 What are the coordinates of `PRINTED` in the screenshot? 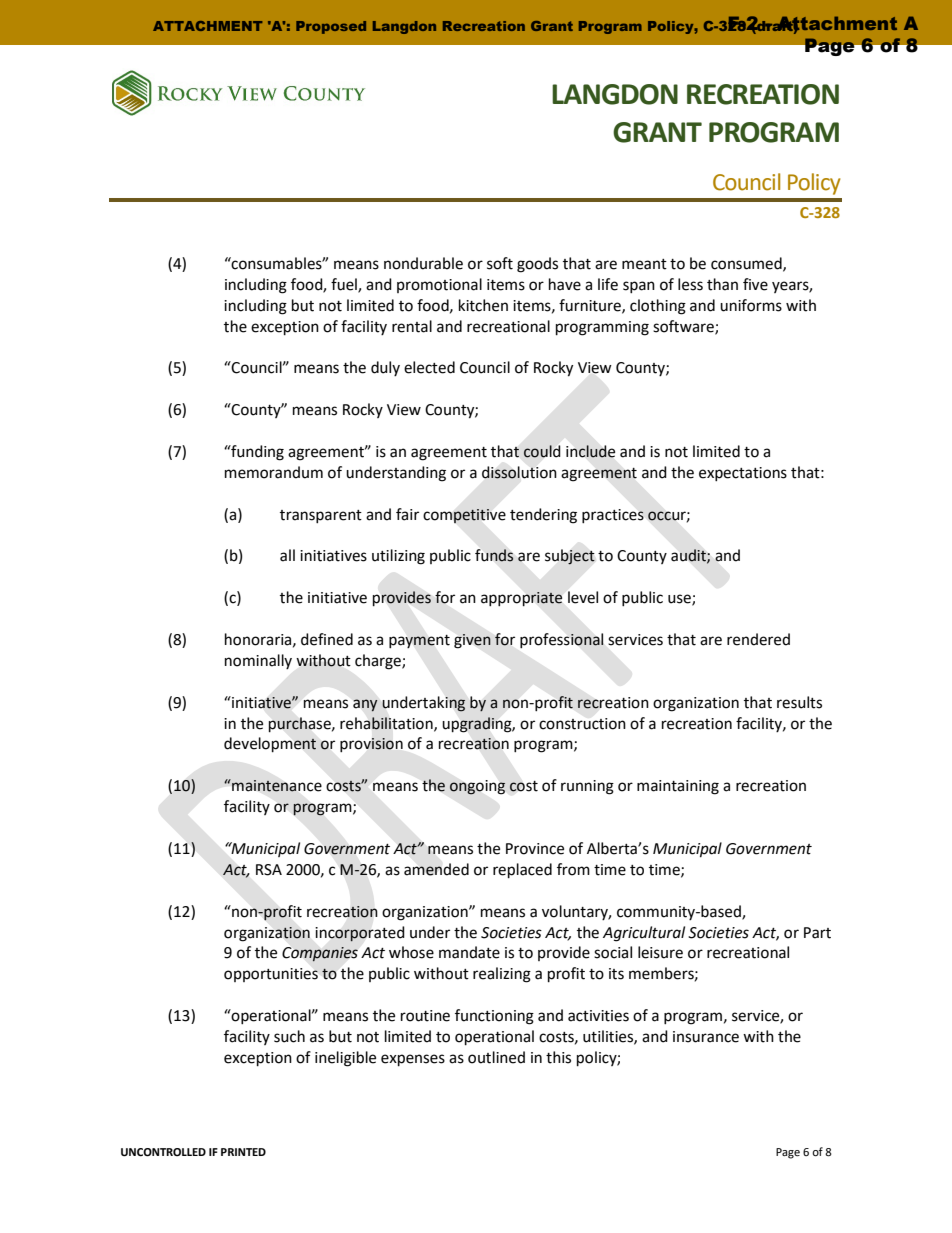 It's located at (243, 1152).
